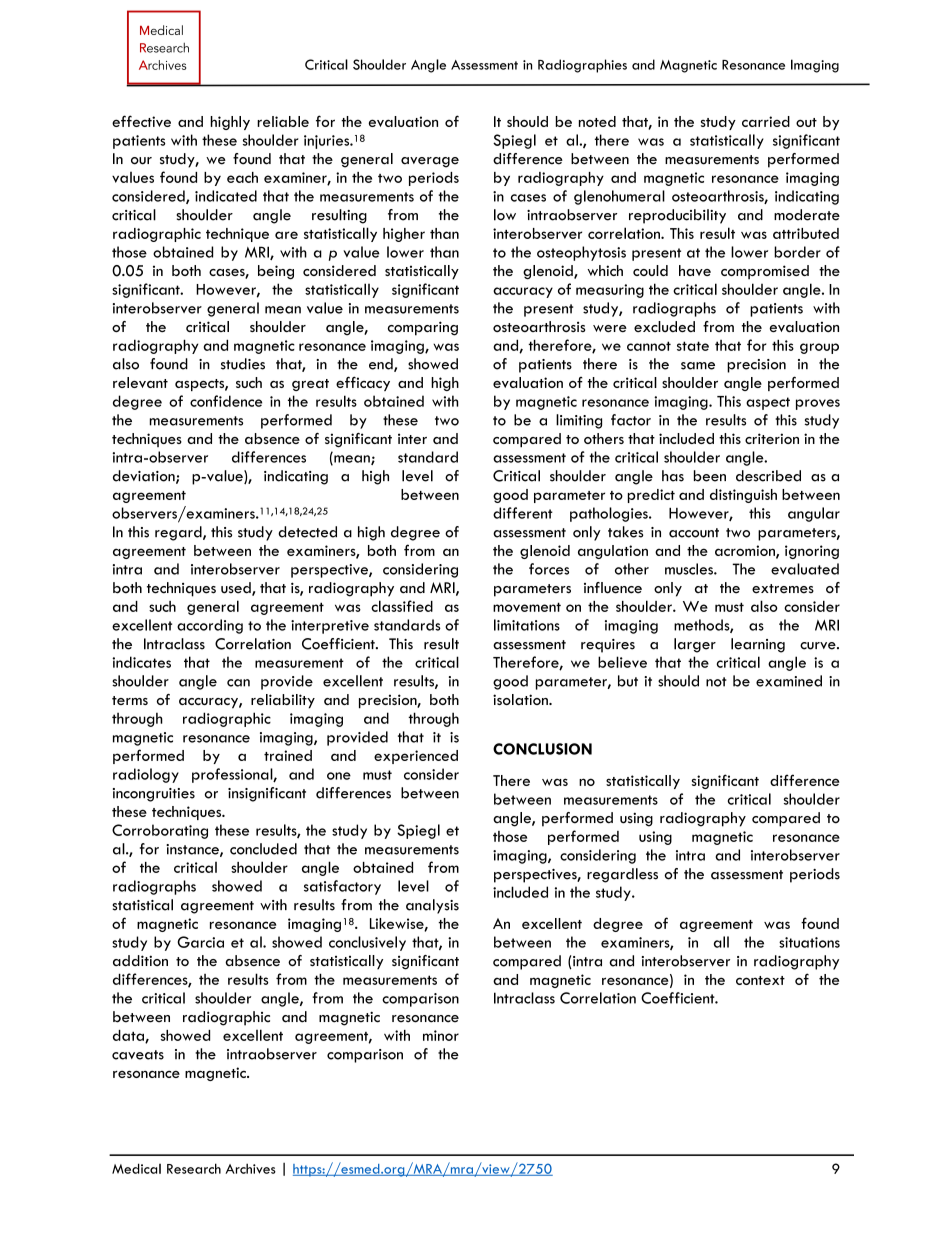 This screenshot has width=952, height=1233. Describe the element at coordinates (743, 496) in the screenshot. I see `distinguish` at that location.
